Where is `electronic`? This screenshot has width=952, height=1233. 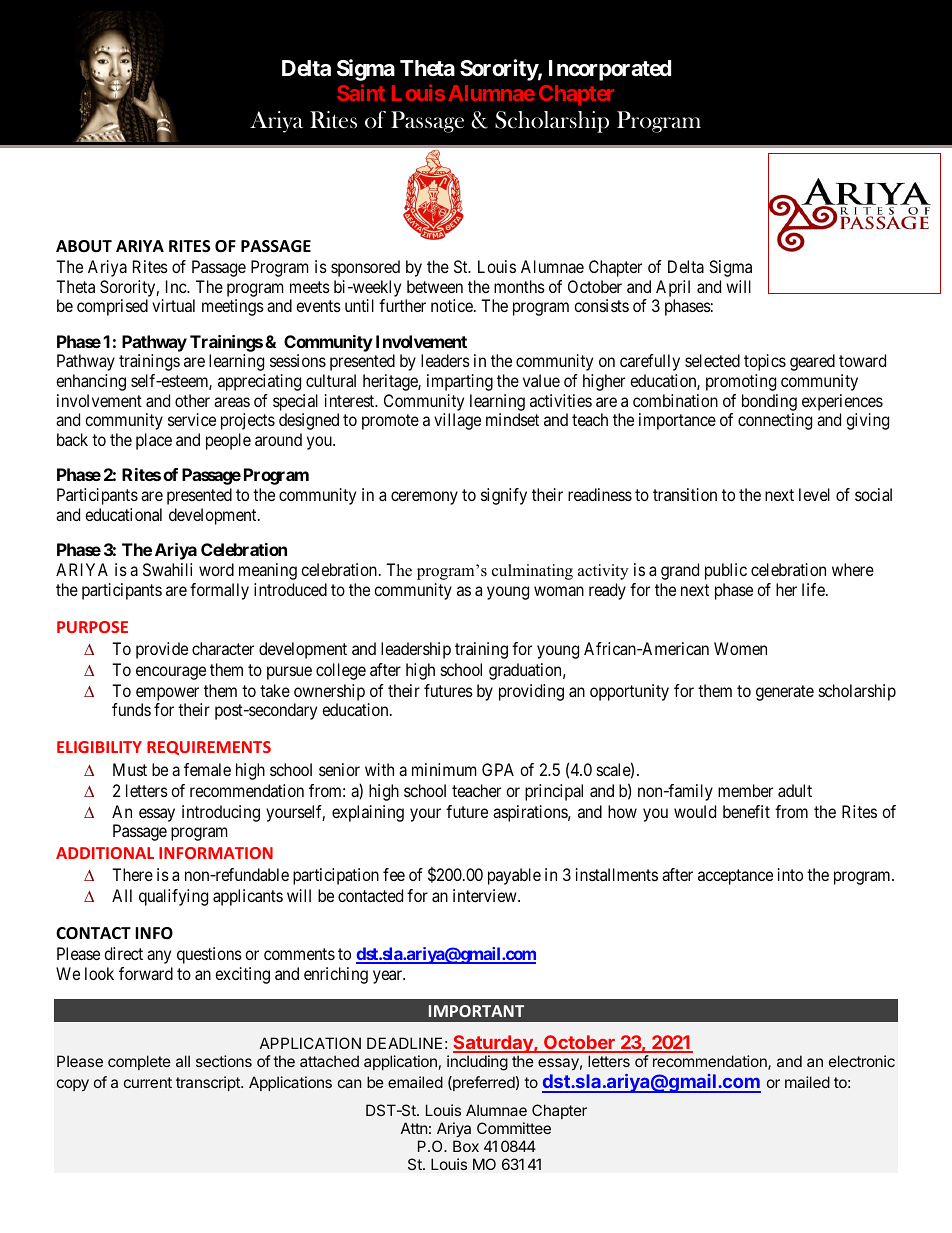 electronic is located at coordinates (862, 1061).
